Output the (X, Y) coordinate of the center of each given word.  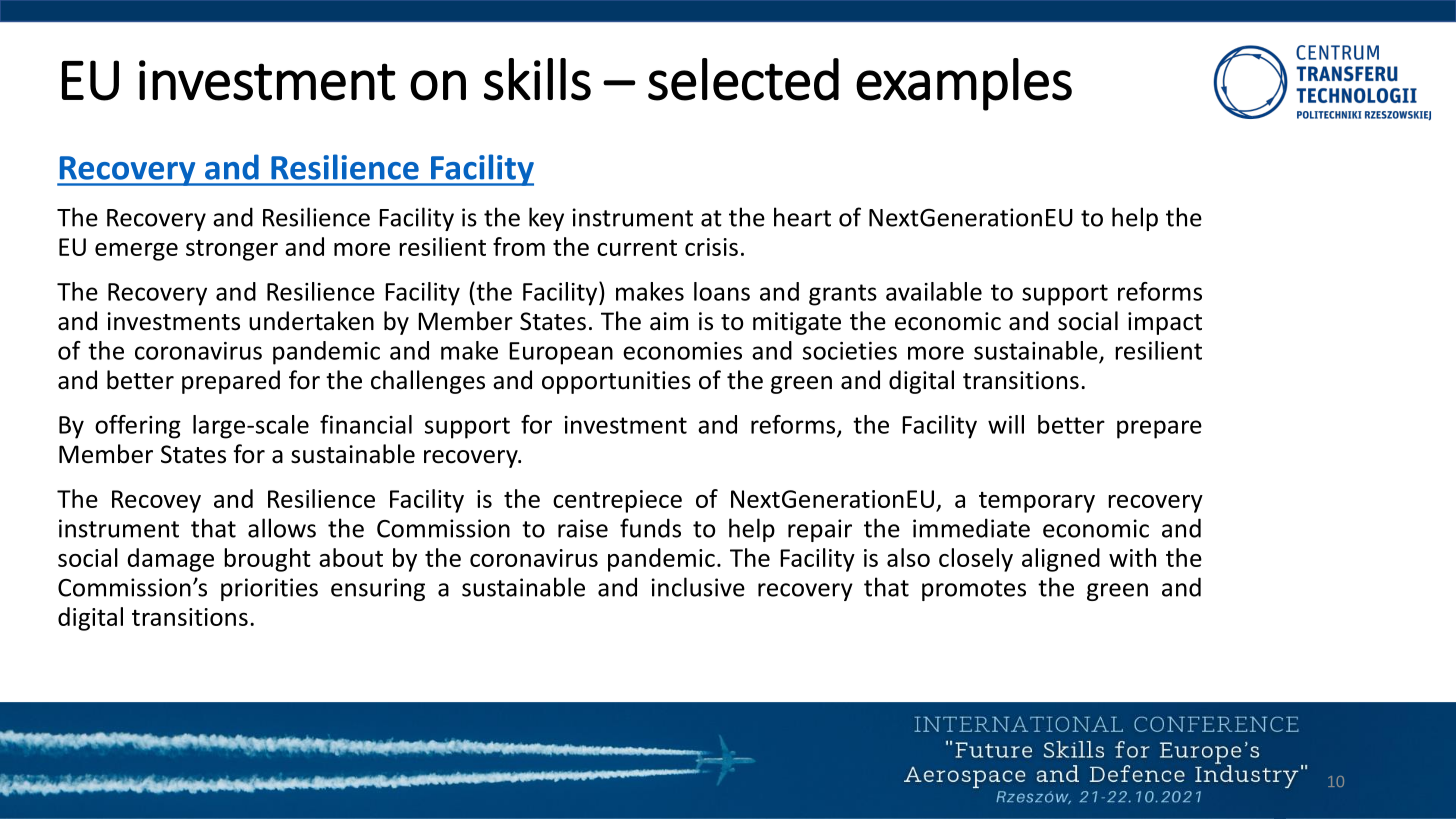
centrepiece (617, 501)
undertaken (311, 321)
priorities (269, 589)
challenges (428, 382)
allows (282, 528)
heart (802, 217)
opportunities (616, 382)
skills (537, 79)
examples (964, 84)
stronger (232, 250)
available (934, 291)
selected (743, 79)
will (1006, 424)
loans (722, 291)
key (546, 219)
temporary (1037, 502)
